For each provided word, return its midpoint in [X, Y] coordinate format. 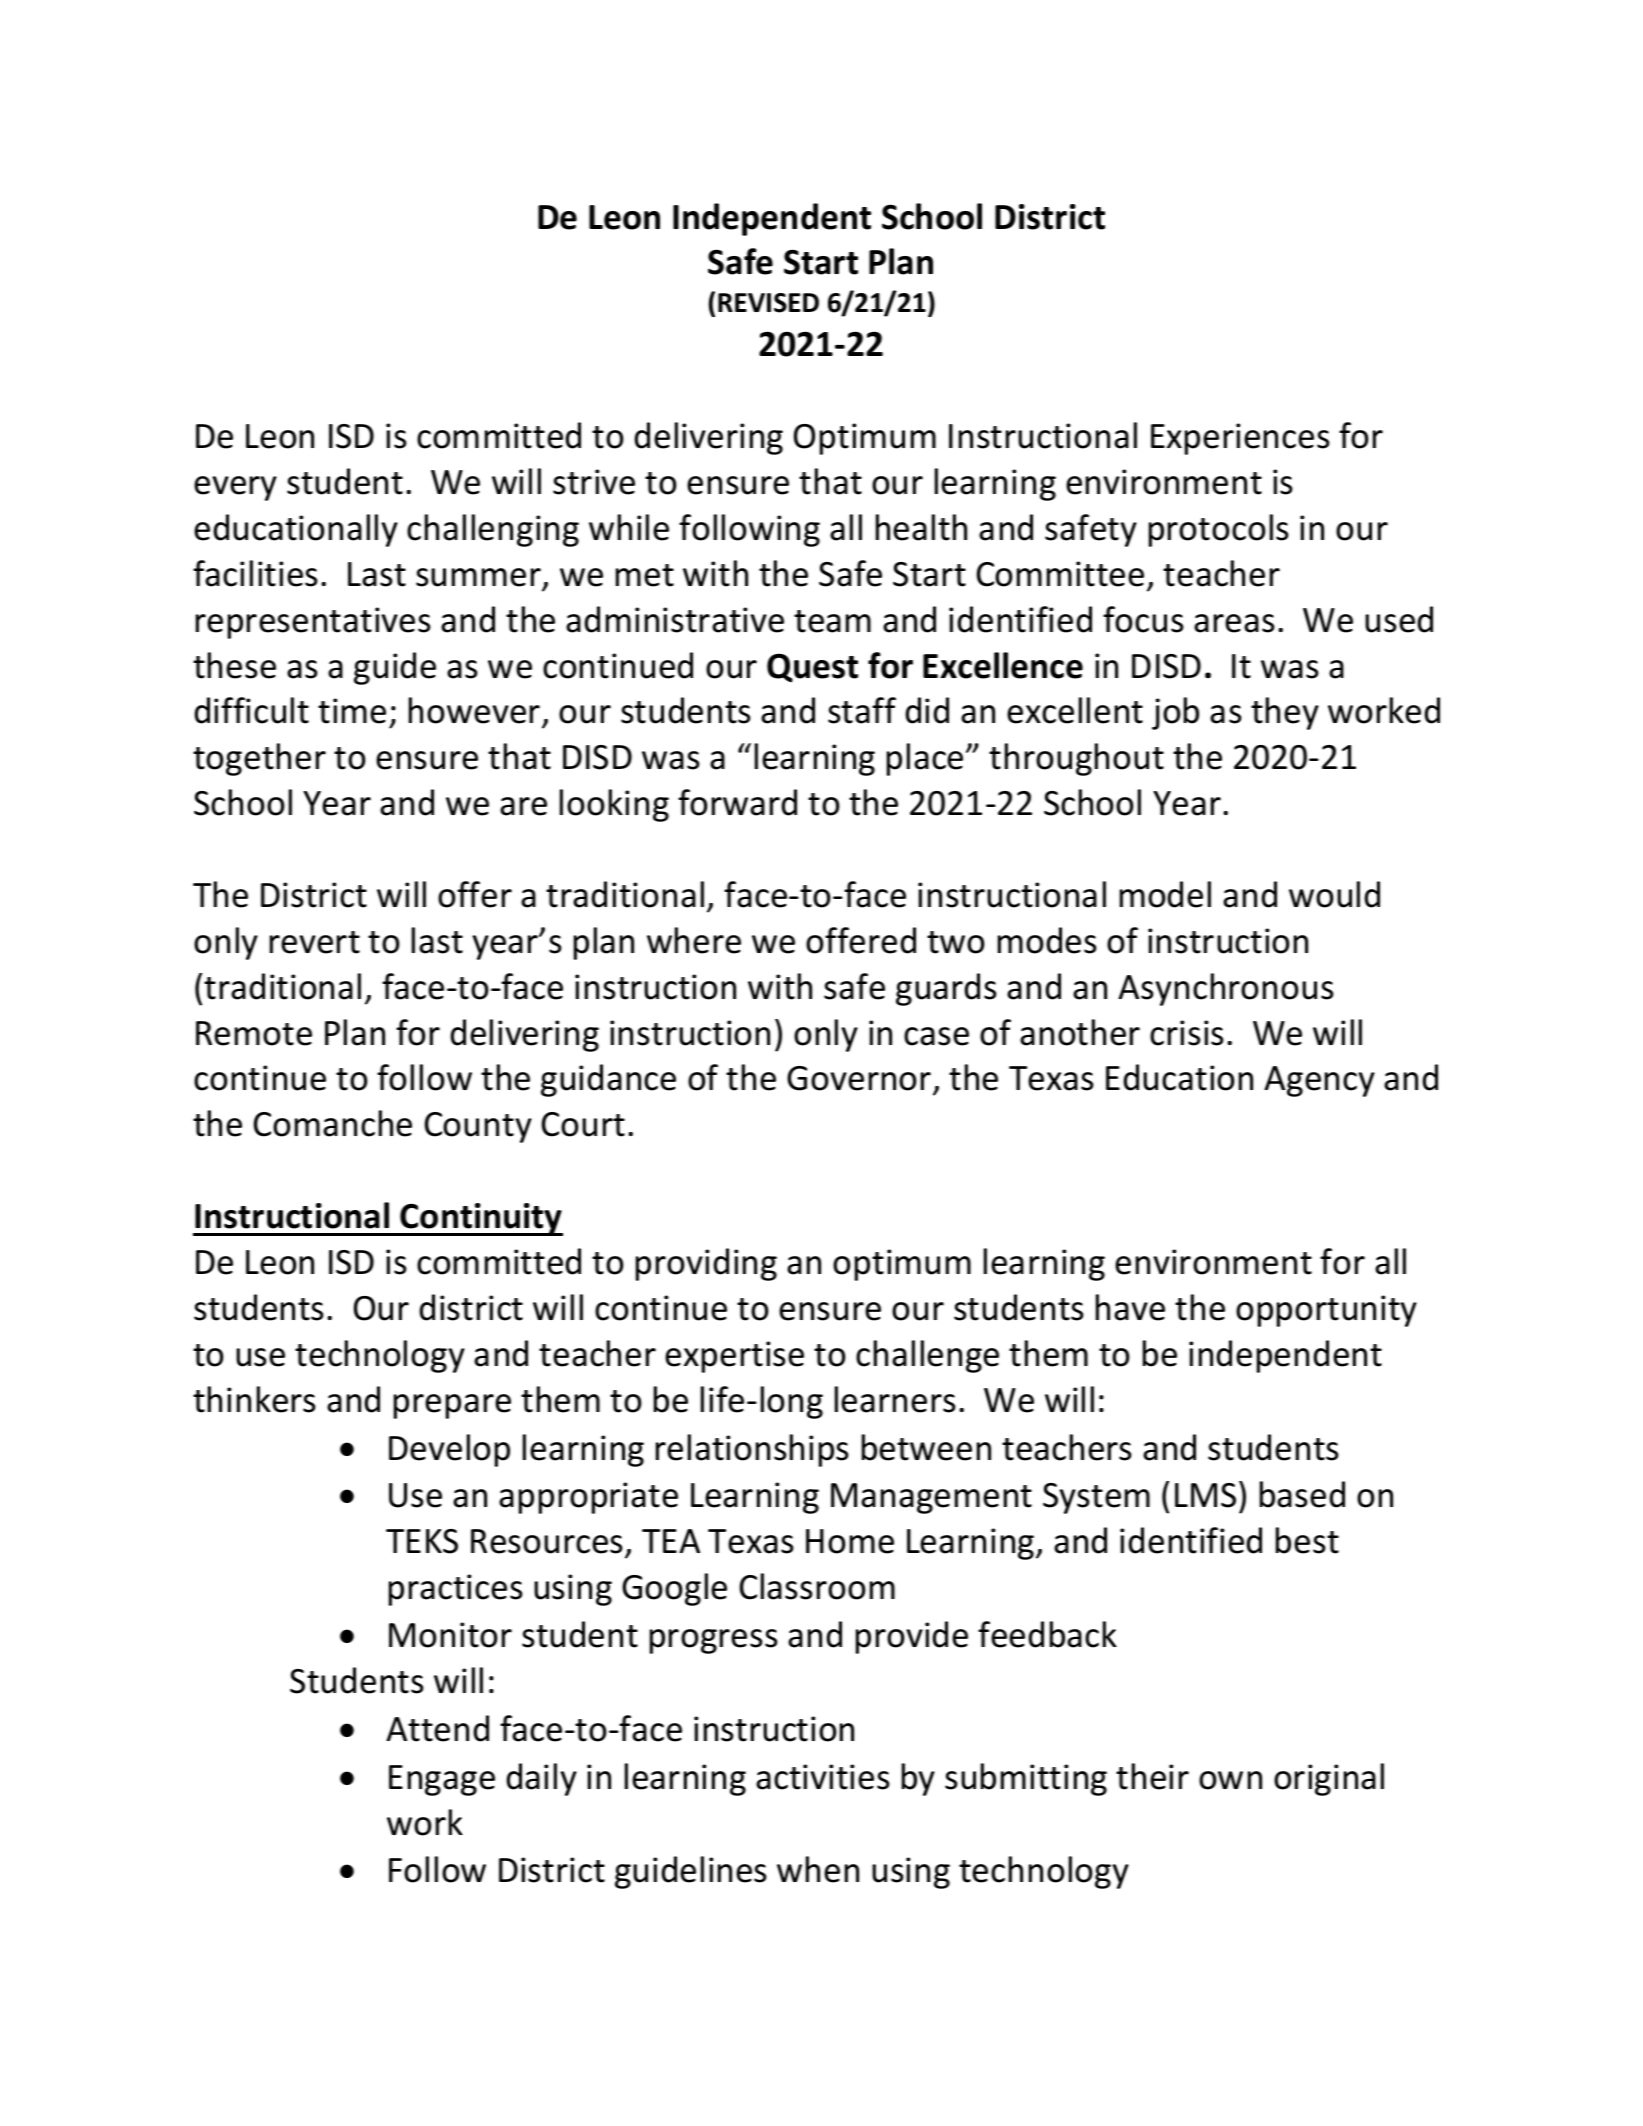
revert [315, 942]
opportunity [1326, 1311]
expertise [734, 1357]
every [235, 488]
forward [737, 802]
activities [822, 1777]
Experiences [1240, 439]
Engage [442, 1780]
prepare [452, 1406]
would [1334, 894]
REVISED [768, 303]
